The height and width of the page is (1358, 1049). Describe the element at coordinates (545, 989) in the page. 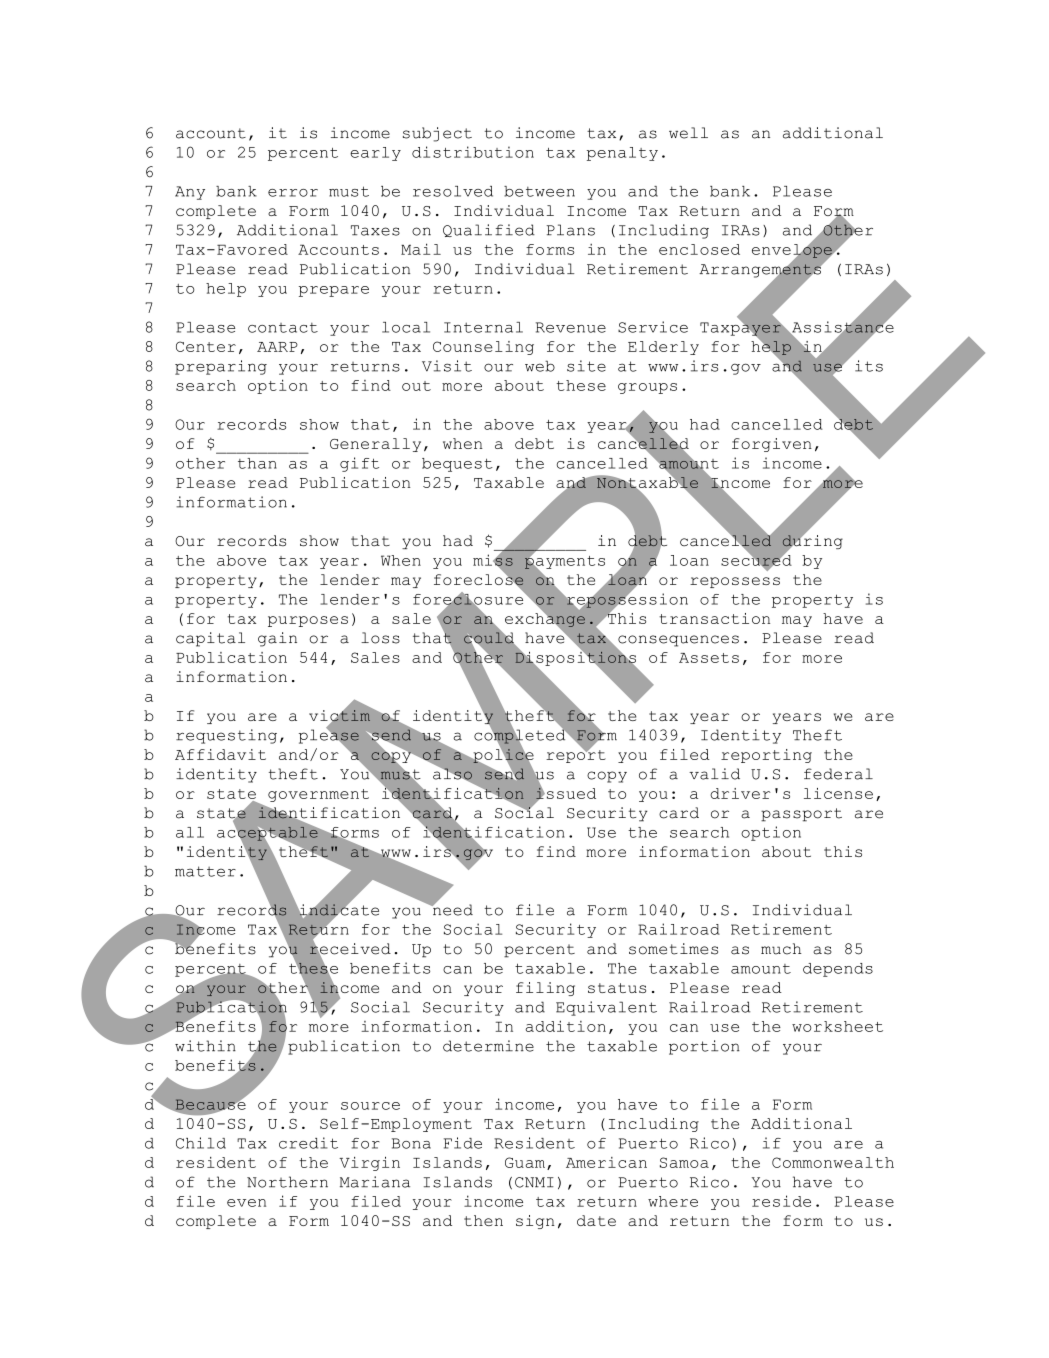

I see `filing` at that location.
